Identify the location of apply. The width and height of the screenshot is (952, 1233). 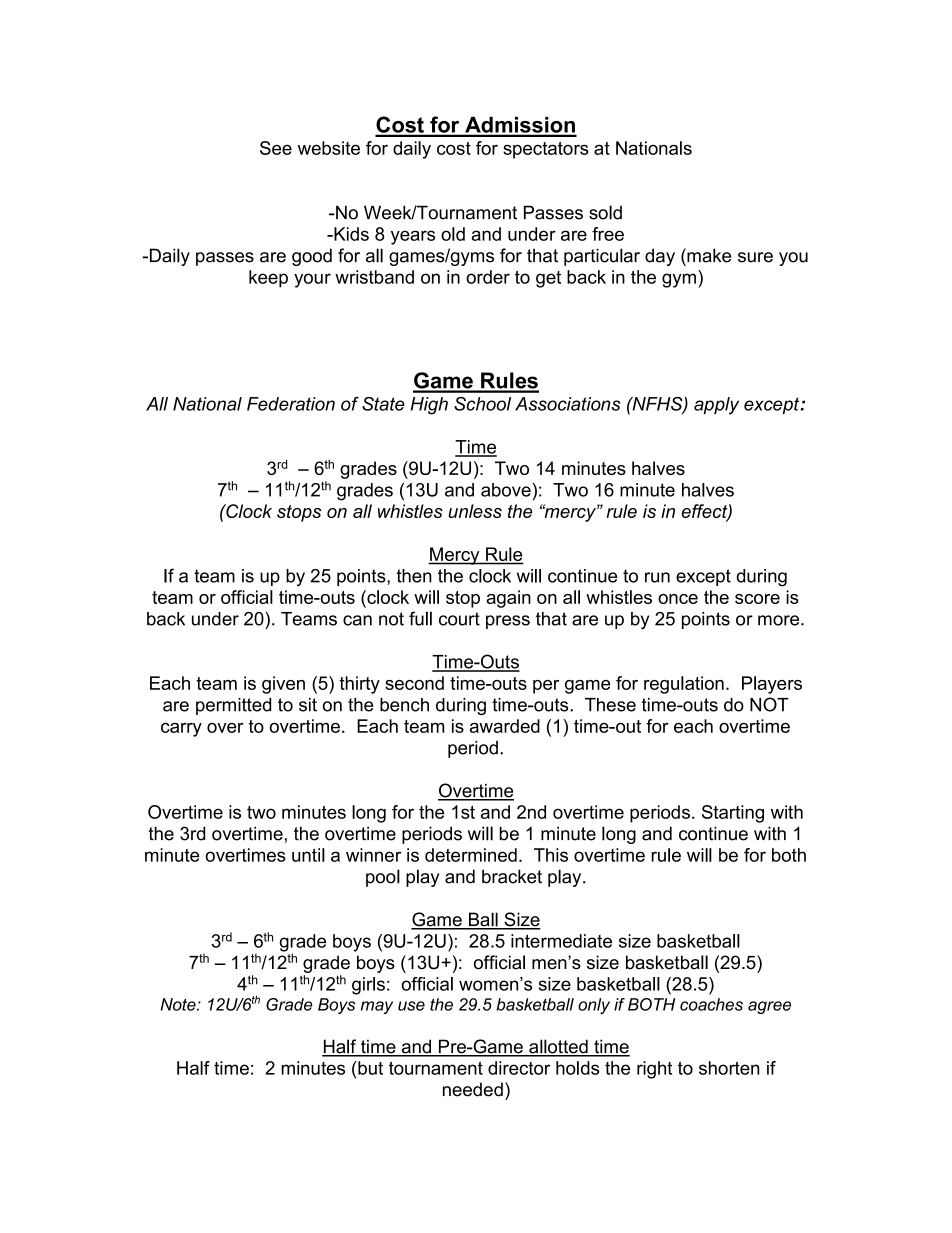
(716, 406).
